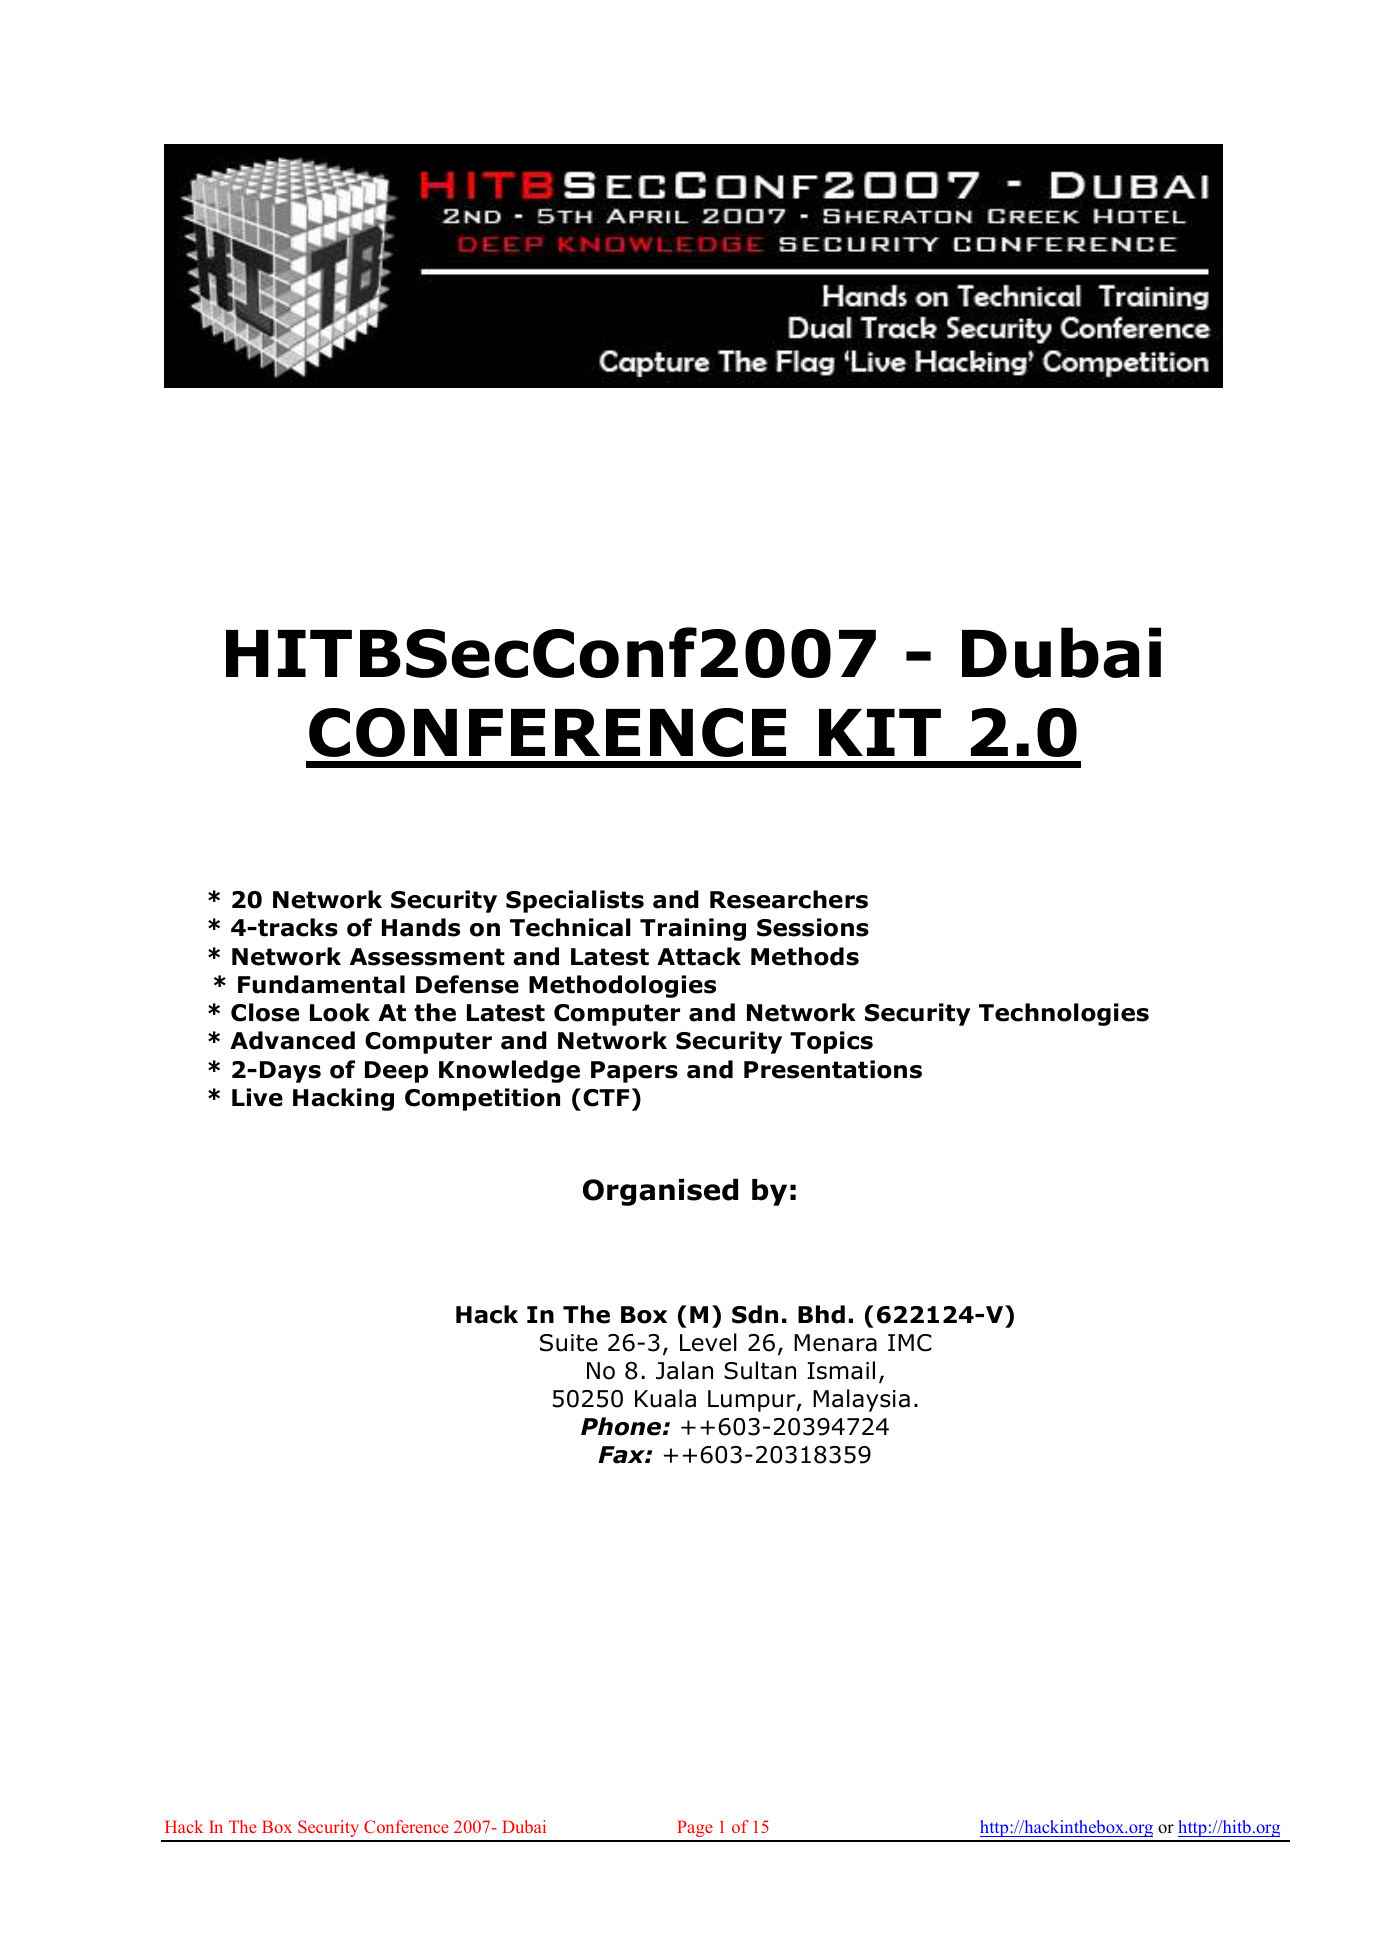 This page has width=1379, height=1952. Describe the element at coordinates (684, 1370) in the page. I see `Jalan` at that location.
